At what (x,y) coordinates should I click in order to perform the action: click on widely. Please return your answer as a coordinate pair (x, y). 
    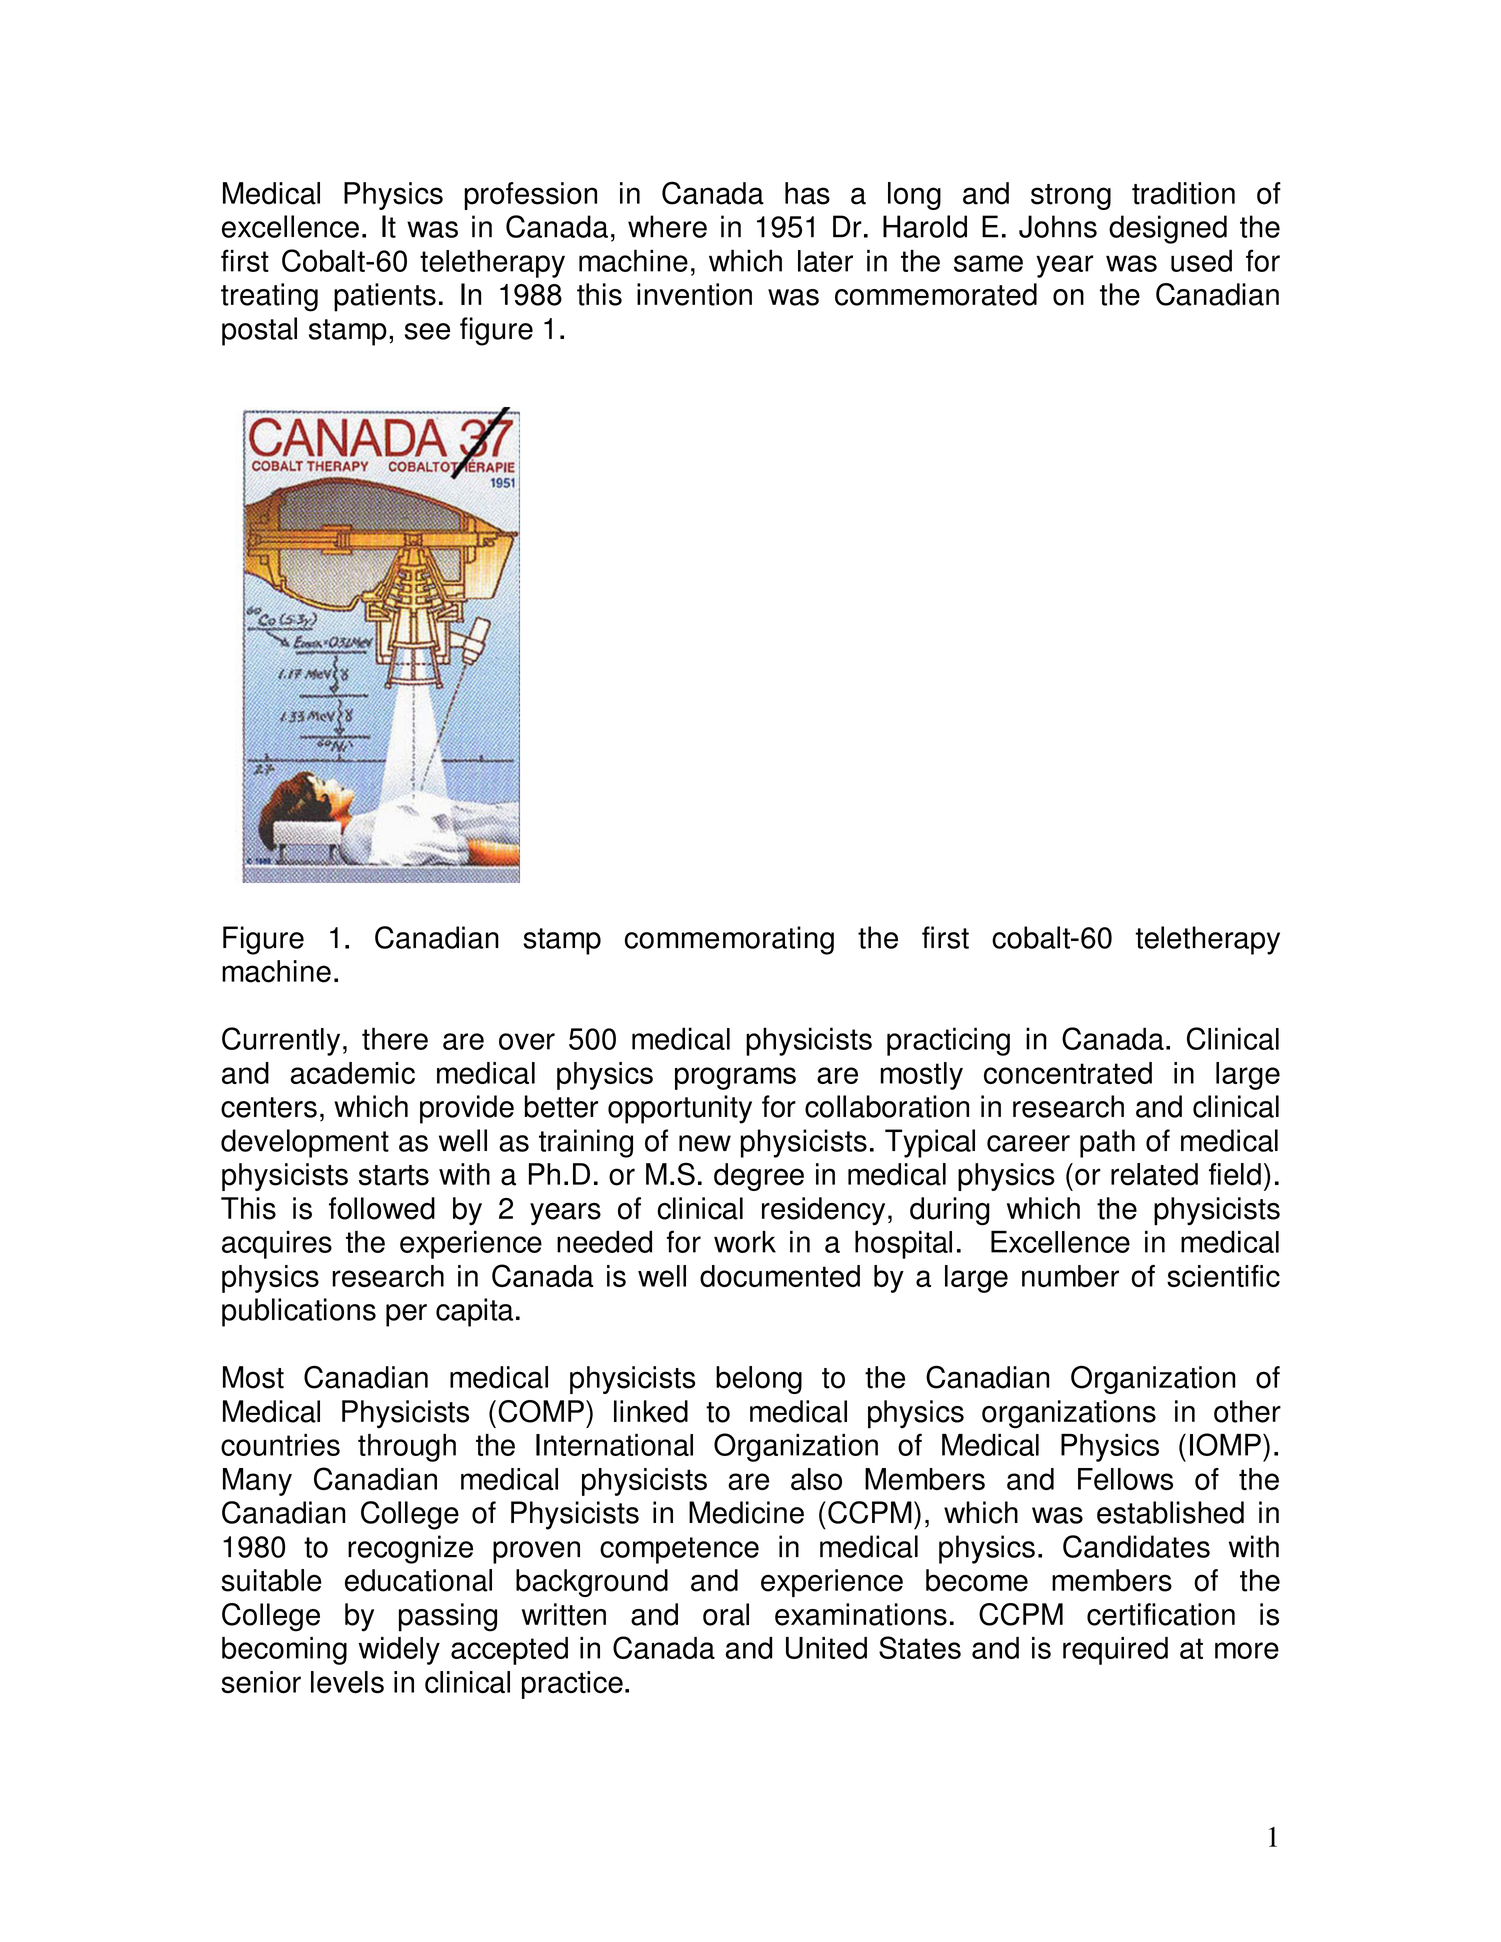
    Looking at the image, I should click on (399, 1651).
